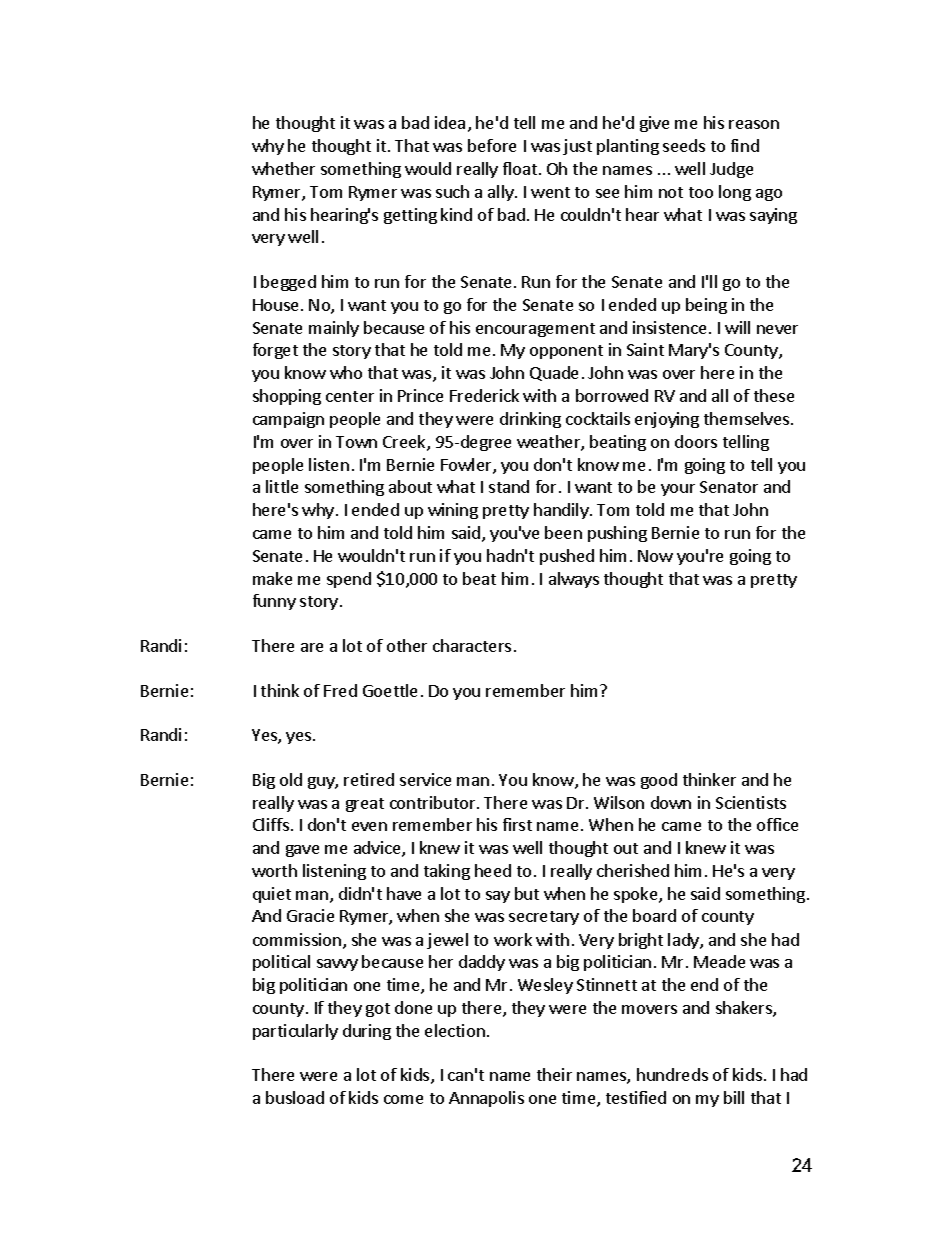 The image size is (952, 1233). What do you see at coordinates (731, 170) in the screenshot?
I see `Judge` at bounding box center [731, 170].
